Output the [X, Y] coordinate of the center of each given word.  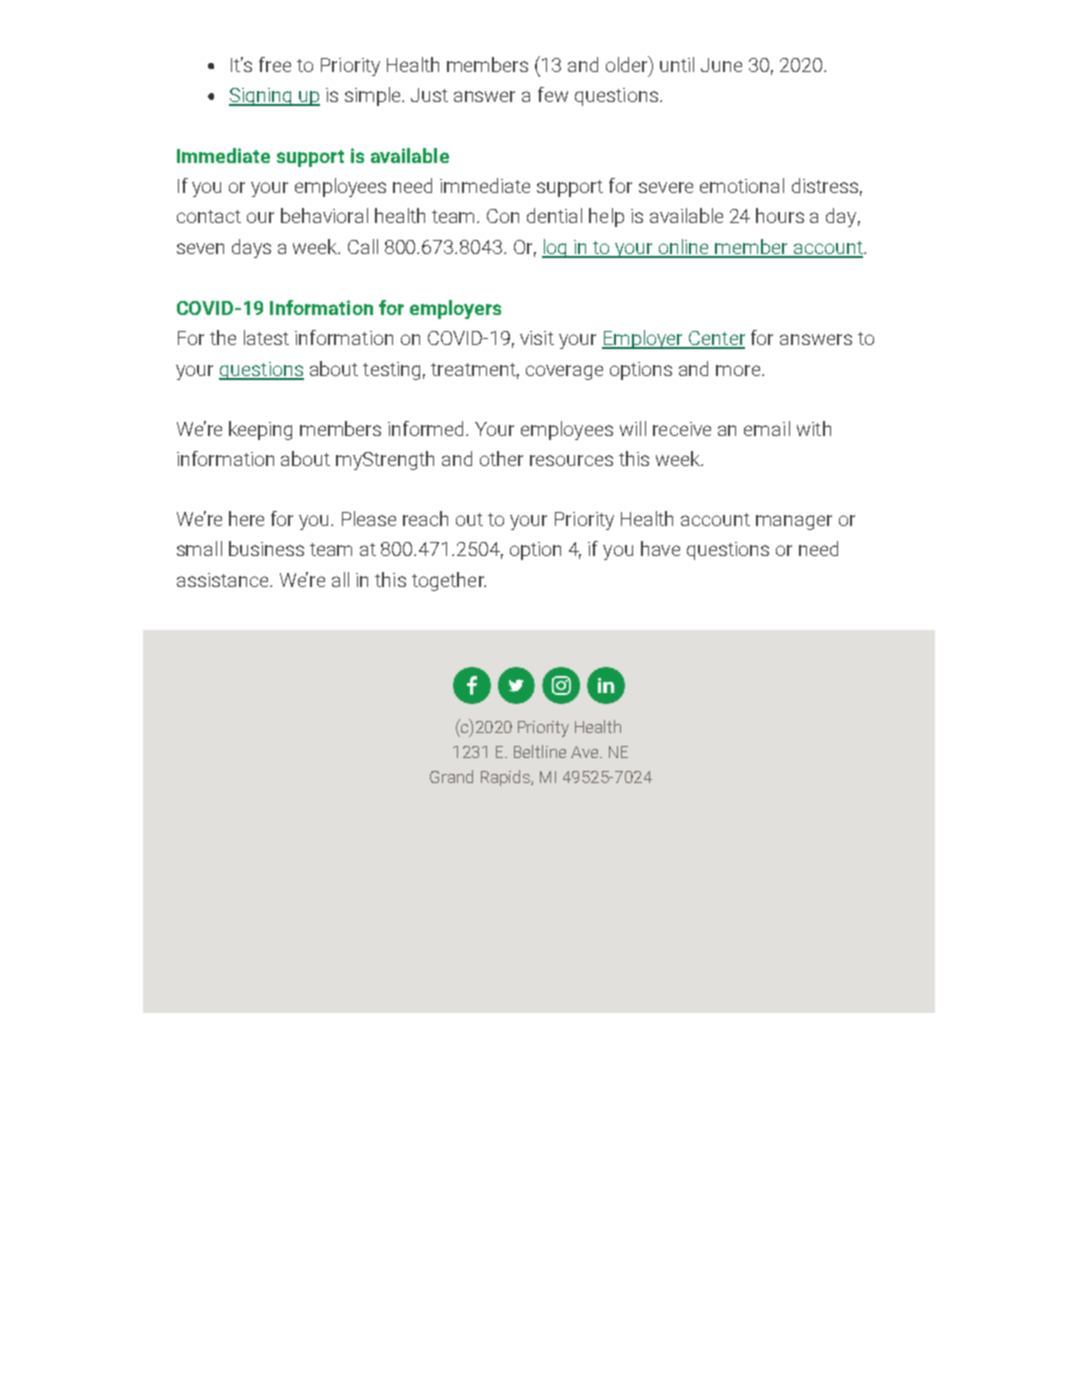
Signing [261, 97]
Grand [451, 776]
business [266, 548]
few [553, 94]
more [739, 370]
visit [537, 338]
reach [425, 518]
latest [266, 337]
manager [794, 522]
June [721, 65]
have [660, 548]
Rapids [506, 778]
